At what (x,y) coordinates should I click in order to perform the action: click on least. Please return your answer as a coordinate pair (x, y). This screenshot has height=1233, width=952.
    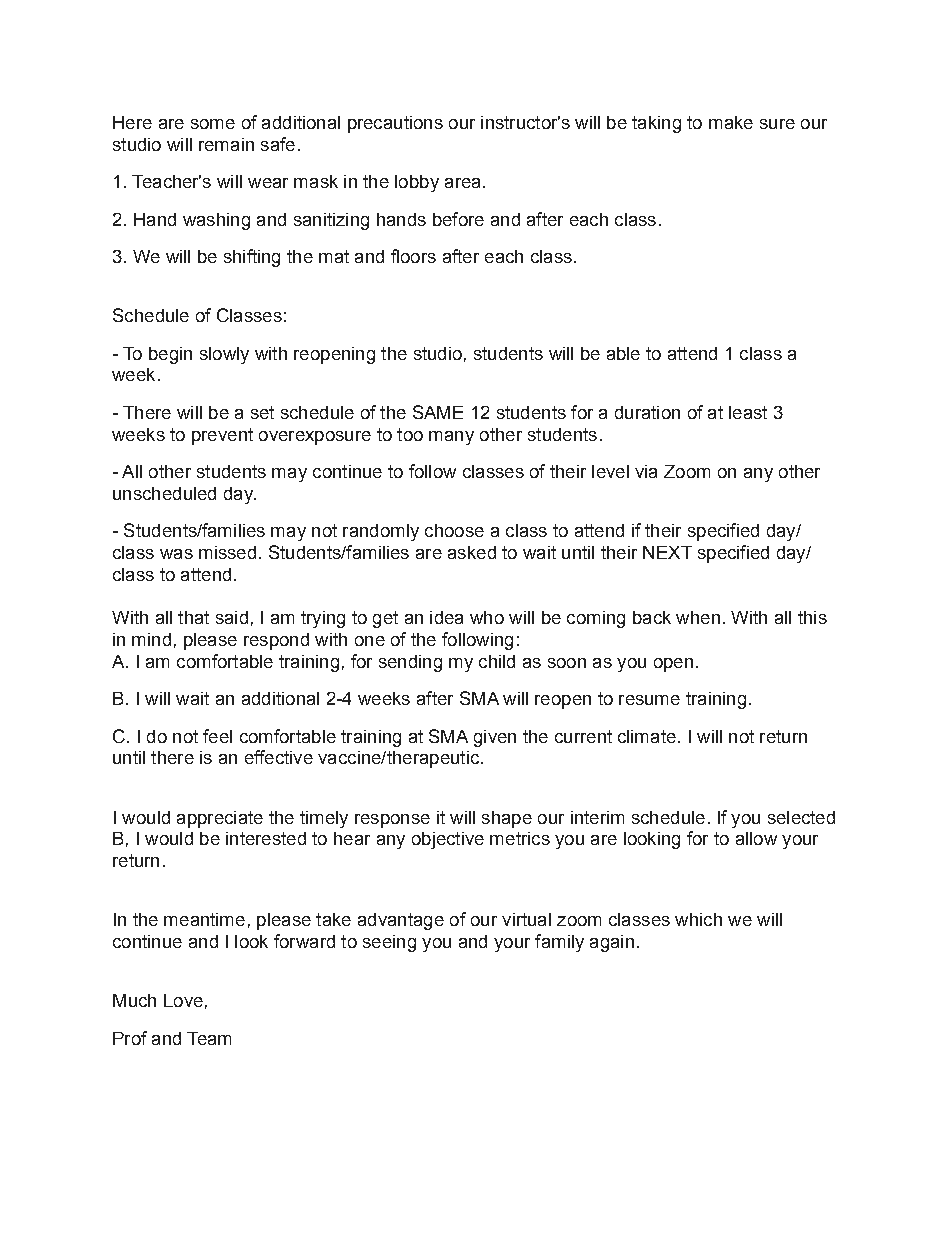
    Looking at the image, I should click on (748, 412).
